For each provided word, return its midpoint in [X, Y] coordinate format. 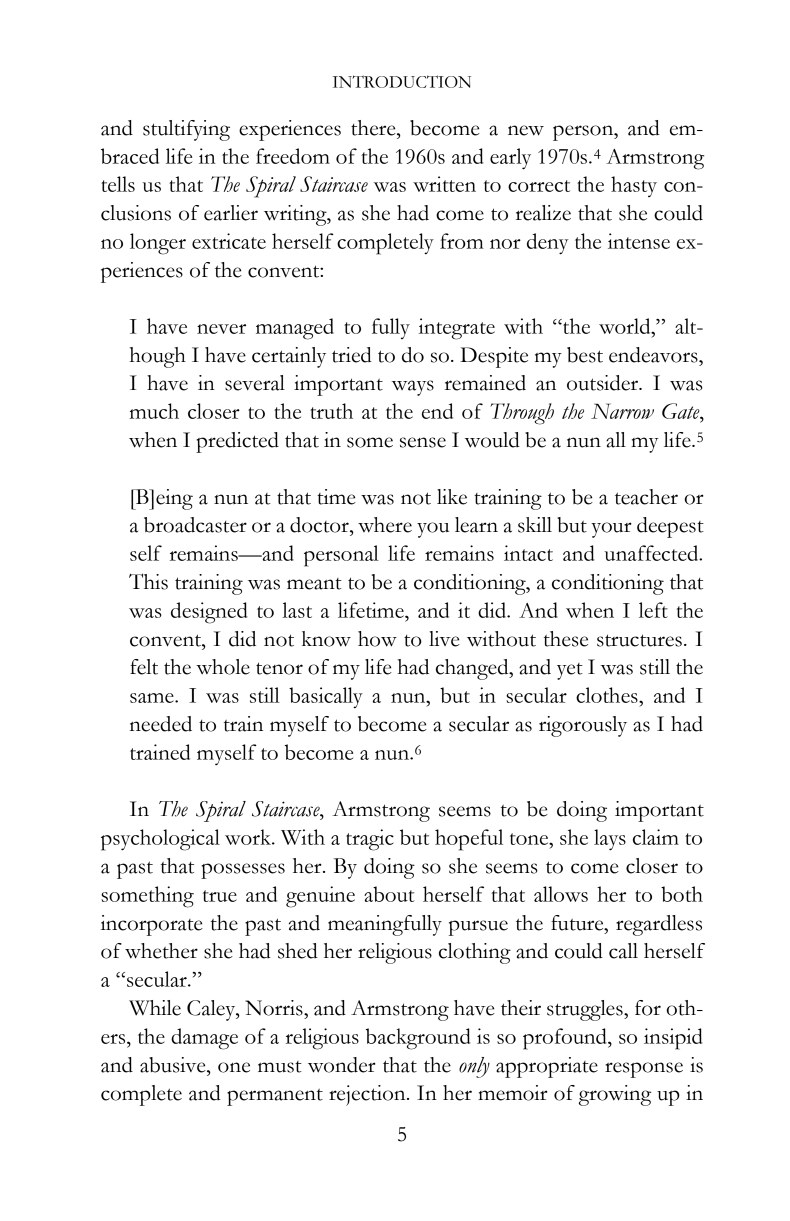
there [374, 128]
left [653, 610]
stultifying [186, 130]
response [644, 1070]
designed [209, 613]
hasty [634, 186]
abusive [174, 1065]
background [418, 1039]
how [377, 639]
